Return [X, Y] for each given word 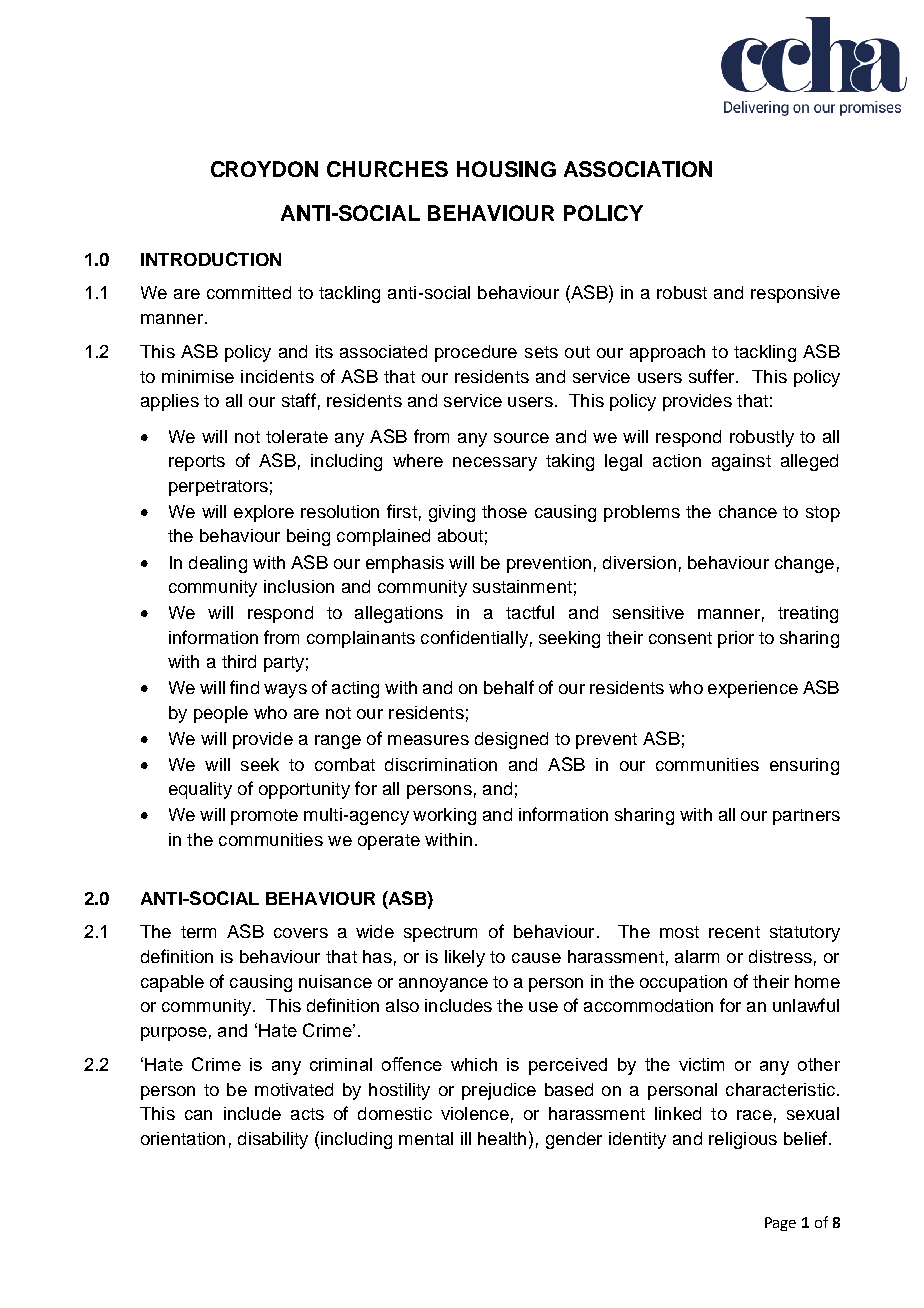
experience [753, 689]
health [502, 1138]
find [244, 687]
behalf [509, 687]
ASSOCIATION [638, 169]
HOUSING [506, 169]
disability [273, 1140]
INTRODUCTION [211, 259]
